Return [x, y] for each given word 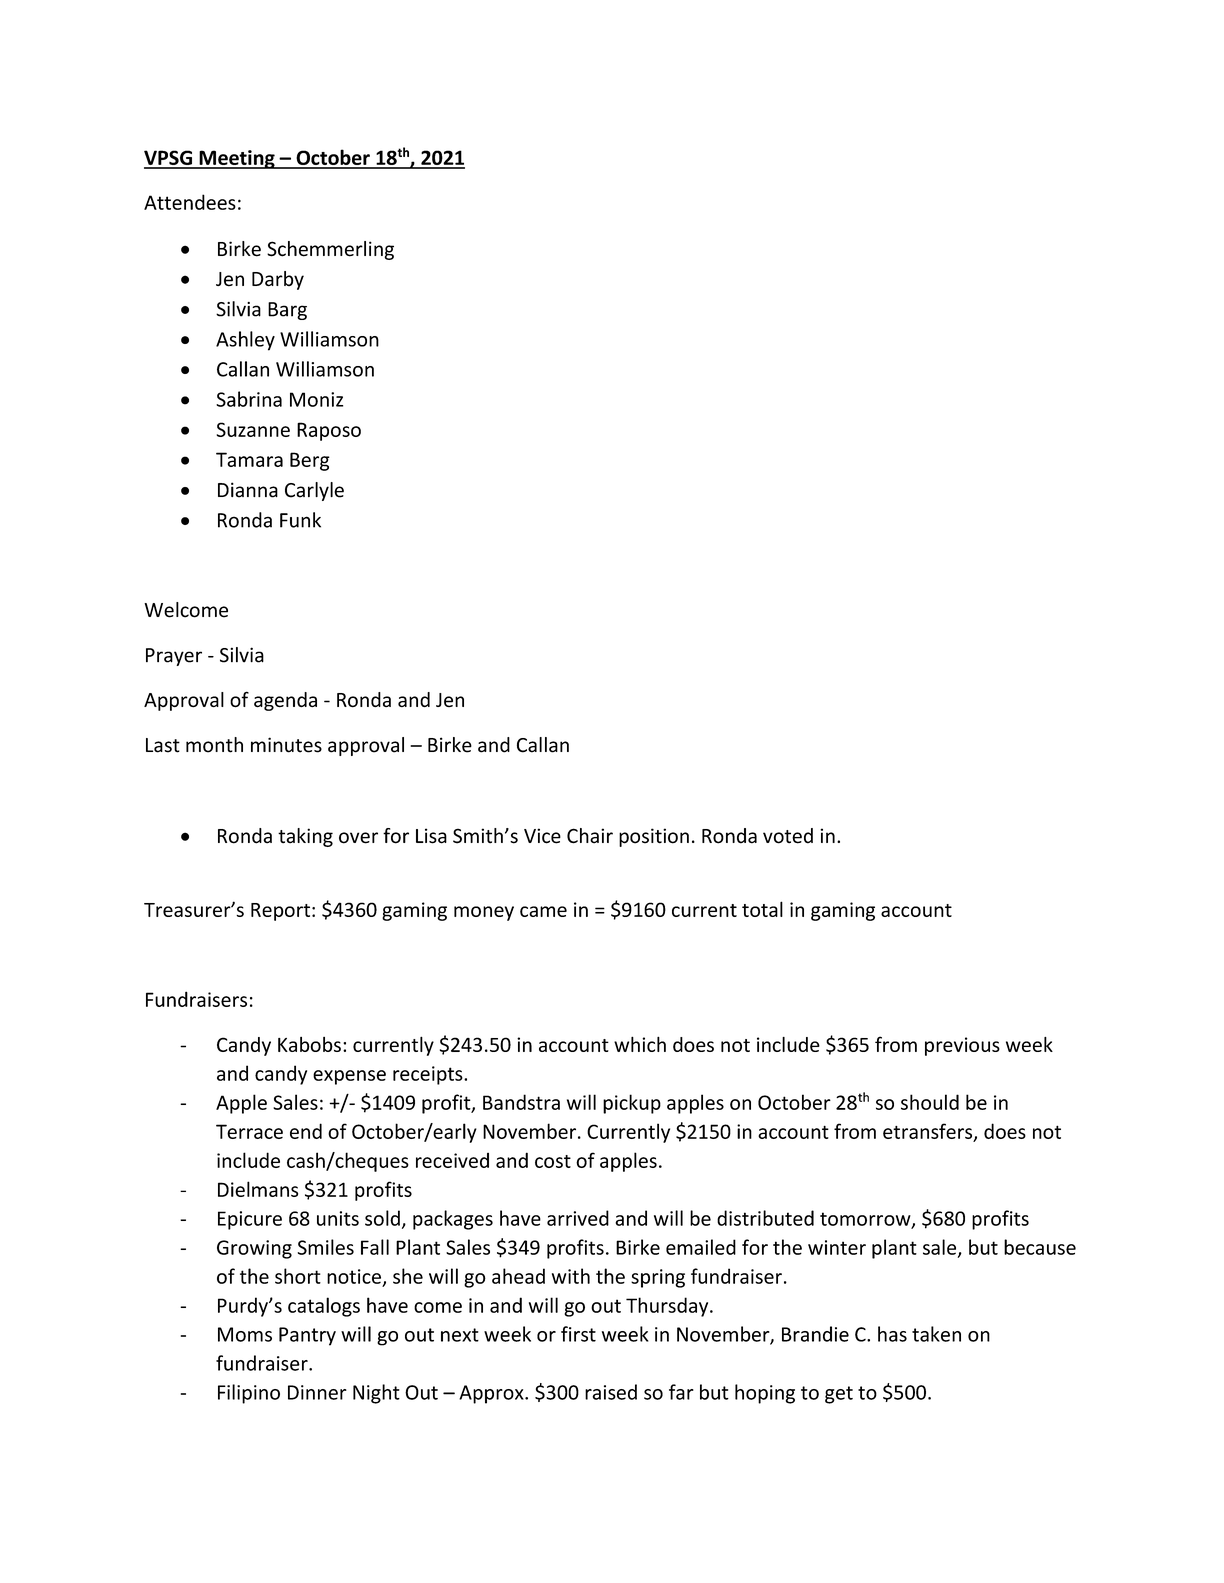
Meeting [237, 159]
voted [788, 836]
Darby [278, 280]
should [930, 1102]
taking [305, 837]
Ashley [245, 341]
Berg [310, 461]
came [543, 911]
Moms [245, 1334]
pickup [632, 1104]
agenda [285, 701]
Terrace [249, 1131]
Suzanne [253, 429]
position [654, 837]
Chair [590, 836]
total [762, 909]
